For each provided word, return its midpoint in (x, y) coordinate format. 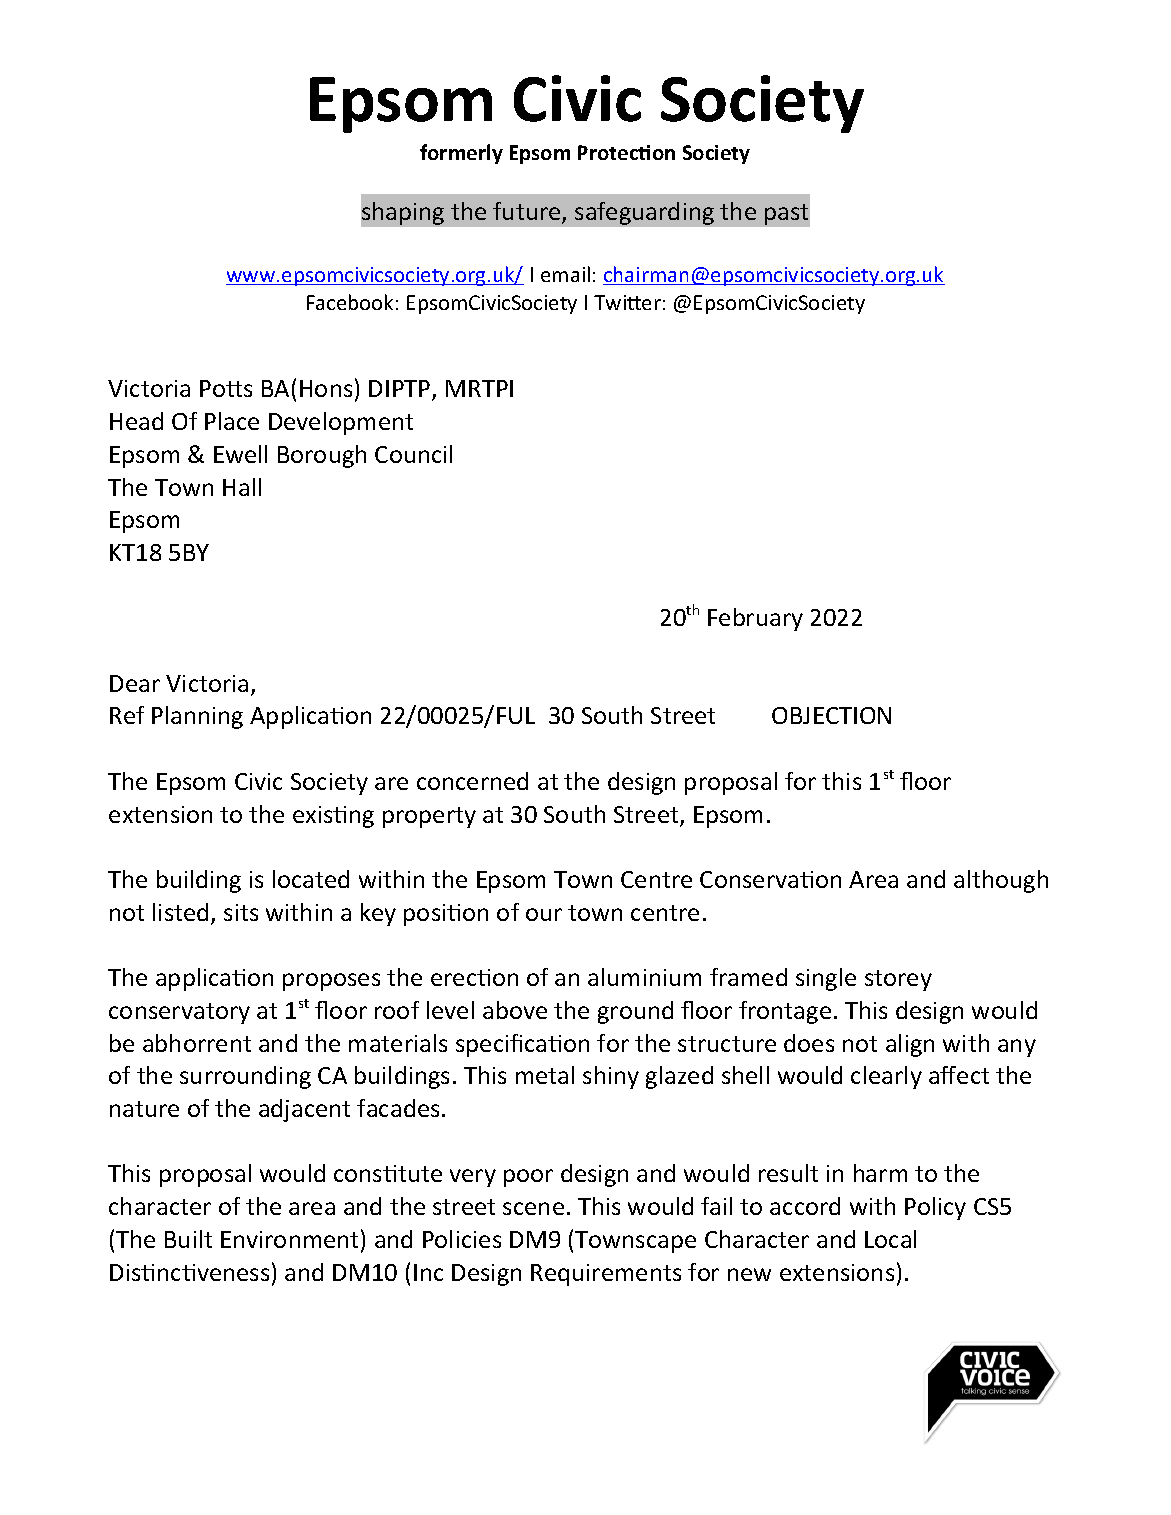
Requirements (606, 1275)
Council (413, 454)
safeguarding (644, 213)
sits (241, 912)
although (1001, 881)
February (755, 619)
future (528, 212)
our (544, 914)
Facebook (350, 302)
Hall (242, 487)
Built (188, 1239)
